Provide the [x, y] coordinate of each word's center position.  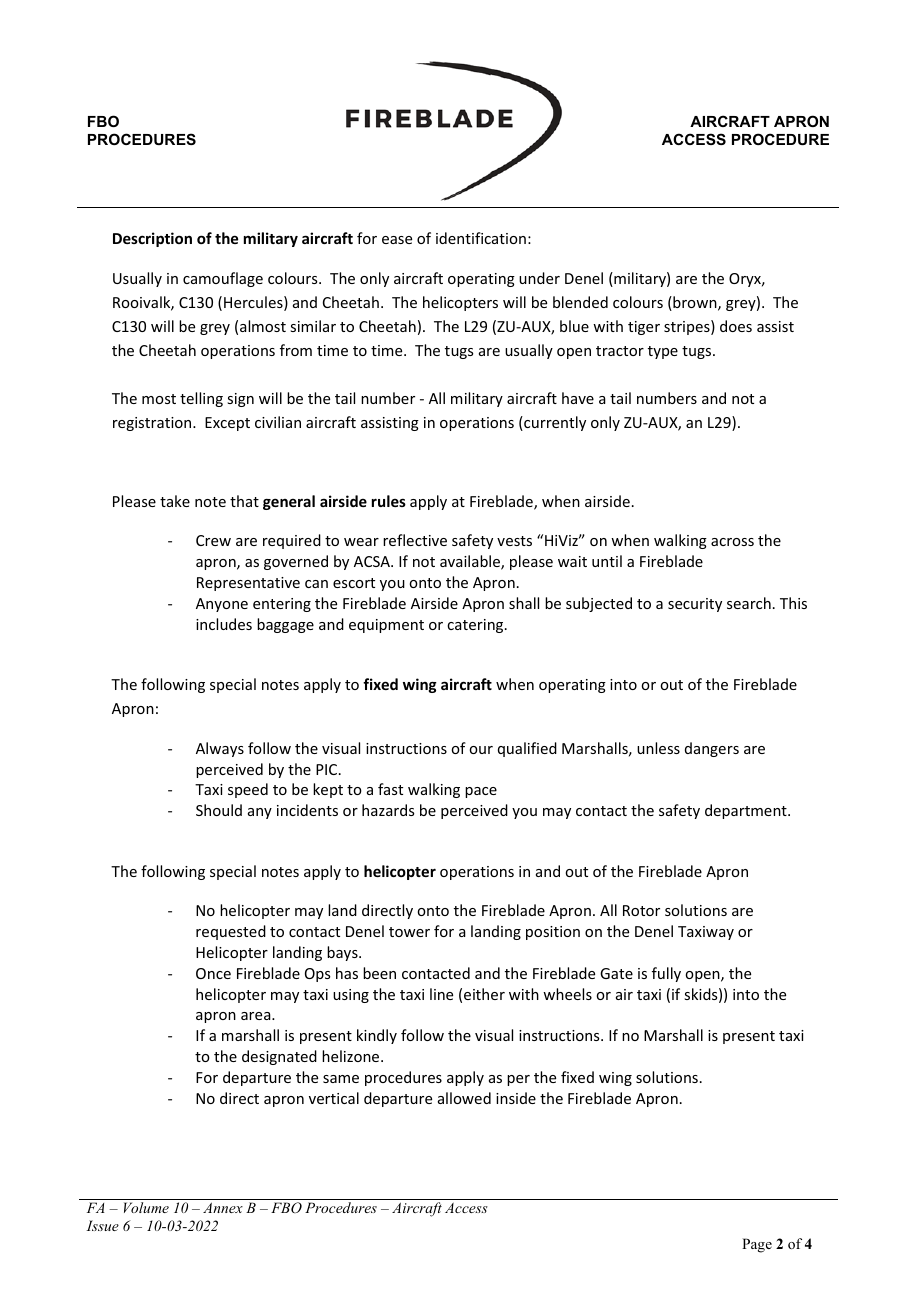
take [175, 501]
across [732, 542]
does [736, 326]
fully [666, 974]
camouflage [223, 279]
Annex [223, 1207]
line [441, 994]
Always [220, 749]
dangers [712, 749]
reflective [415, 540]
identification [481, 238]
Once [213, 973]
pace [481, 792]
